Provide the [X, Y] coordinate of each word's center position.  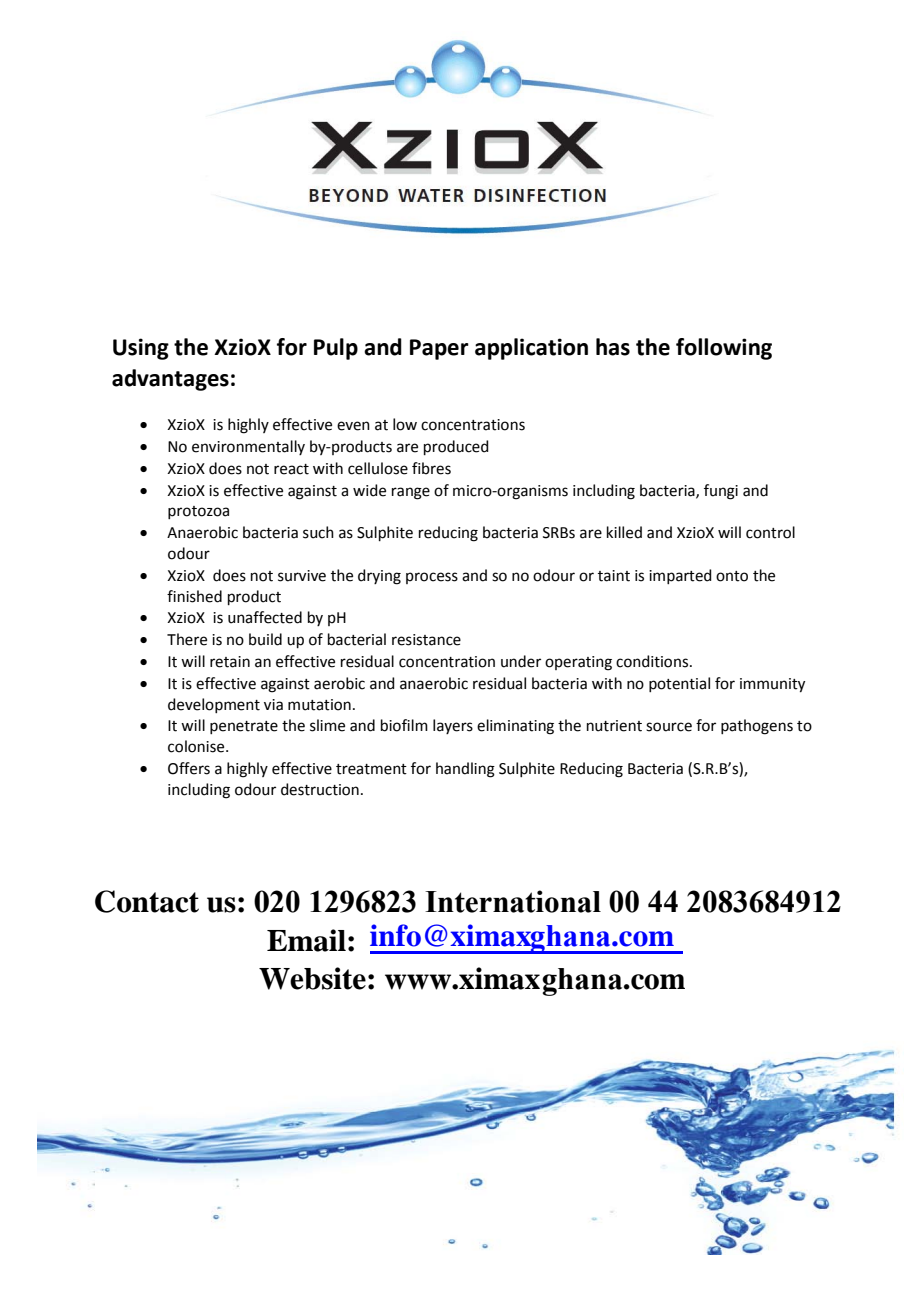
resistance [426, 640]
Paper [439, 349]
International [513, 901]
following [724, 349]
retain [230, 662]
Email [306, 940]
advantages [170, 380]
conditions [653, 661]
